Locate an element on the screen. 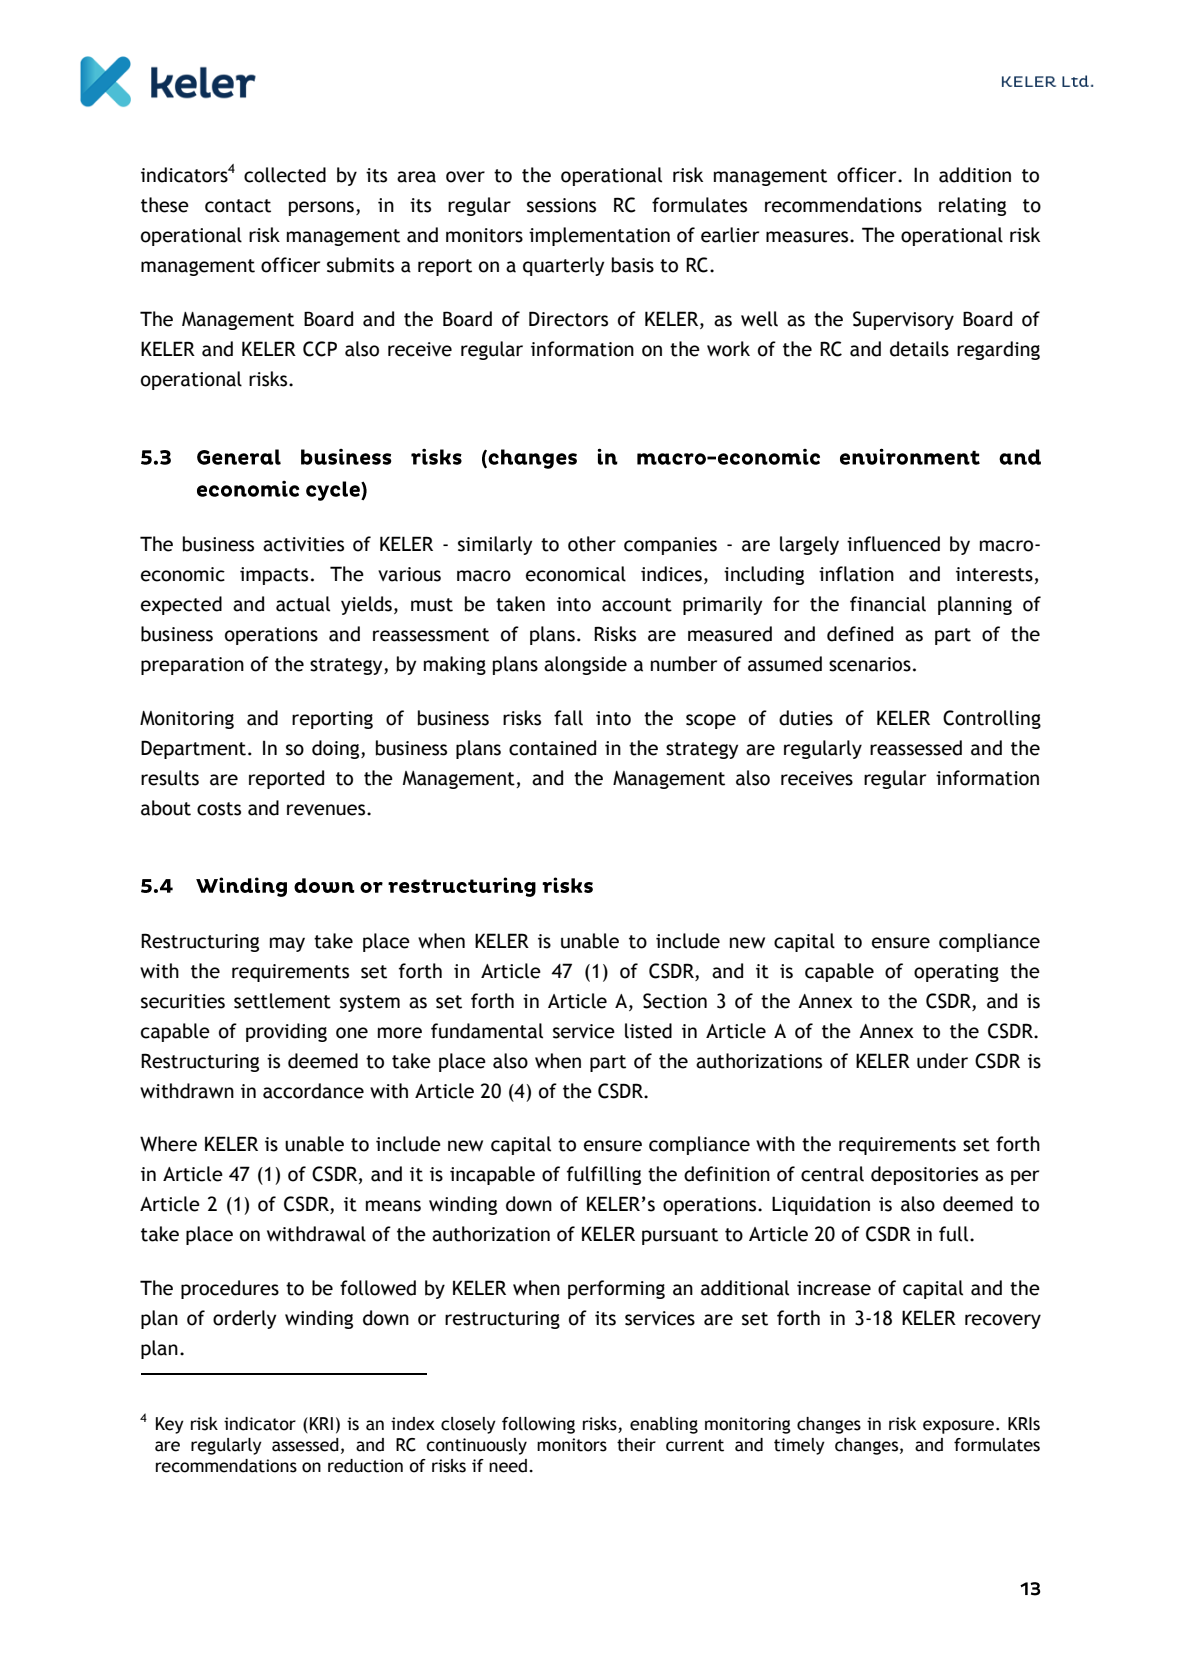 The height and width of the screenshot is (1671, 1182). activities is located at coordinates (303, 544).
